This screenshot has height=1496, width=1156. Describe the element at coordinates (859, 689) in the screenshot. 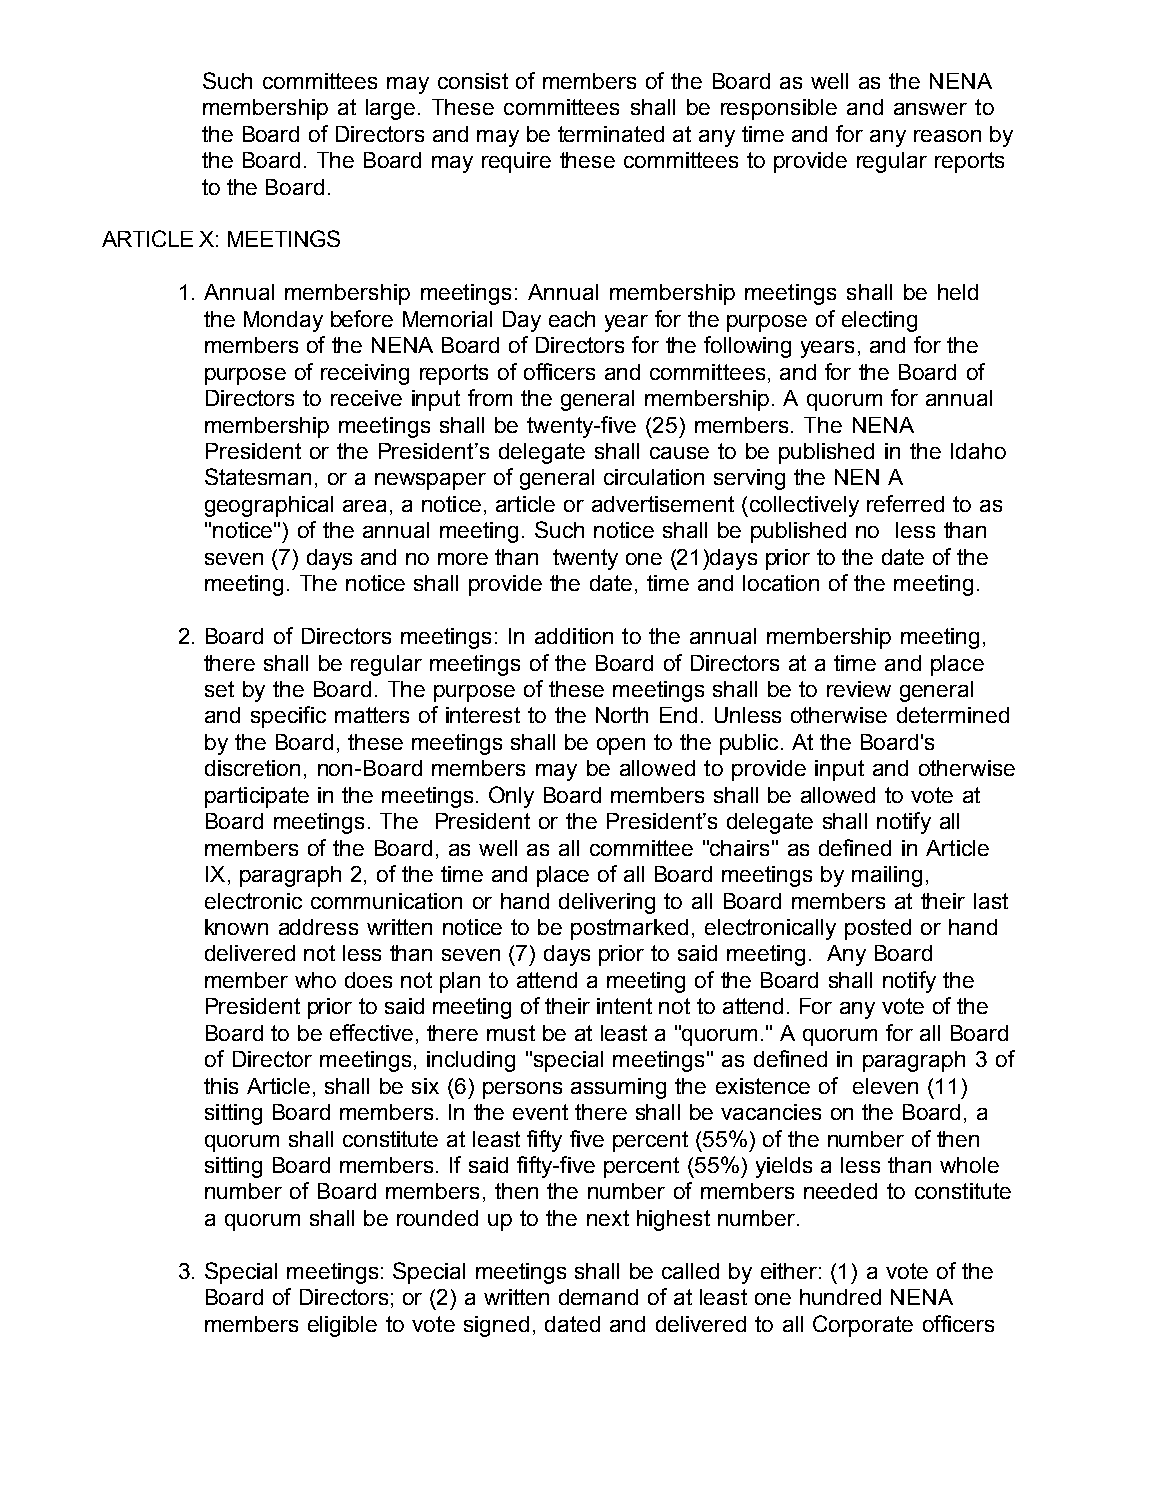

I see `review` at that location.
